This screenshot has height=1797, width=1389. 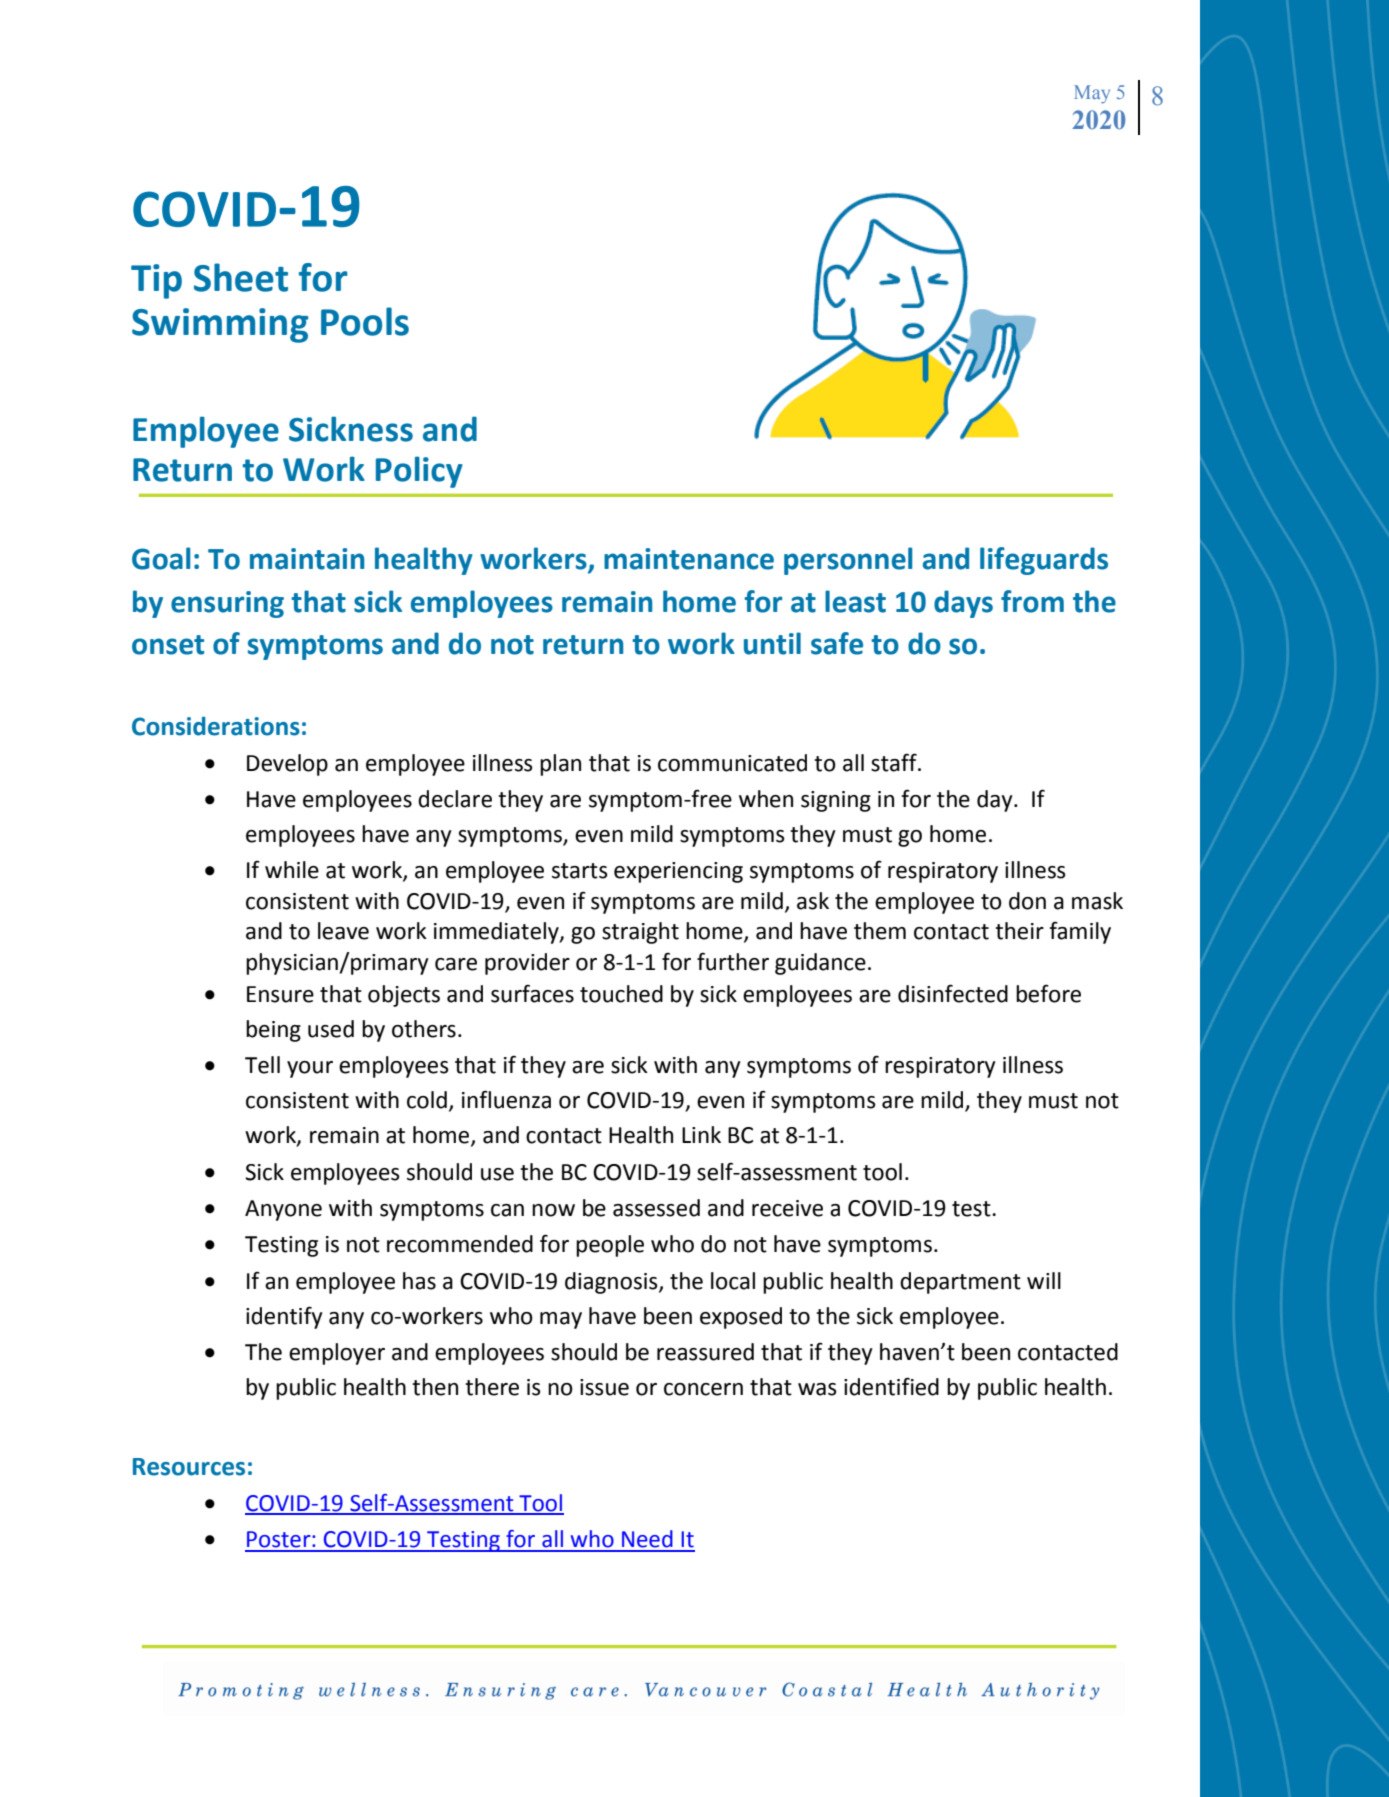 What do you see at coordinates (1027, 901) in the screenshot?
I see `don` at bounding box center [1027, 901].
